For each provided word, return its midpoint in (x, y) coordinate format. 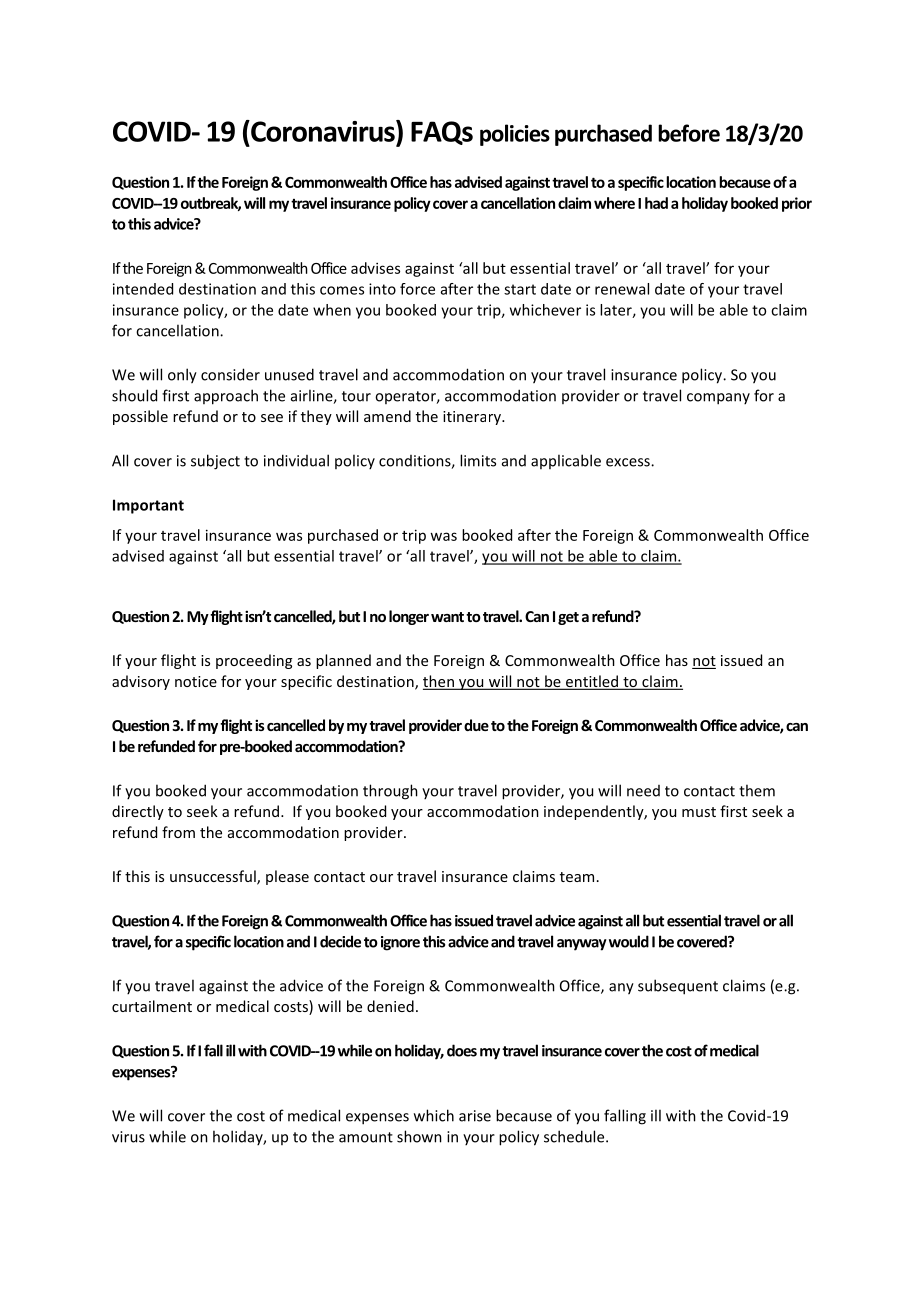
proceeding (254, 661)
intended (143, 289)
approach (226, 397)
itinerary (473, 418)
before (689, 133)
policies (515, 135)
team (577, 877)
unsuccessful (214, 877)
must (699, 812)
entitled (592, 682)
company (718, 399)
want (447, 617)
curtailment (152, 1006)
